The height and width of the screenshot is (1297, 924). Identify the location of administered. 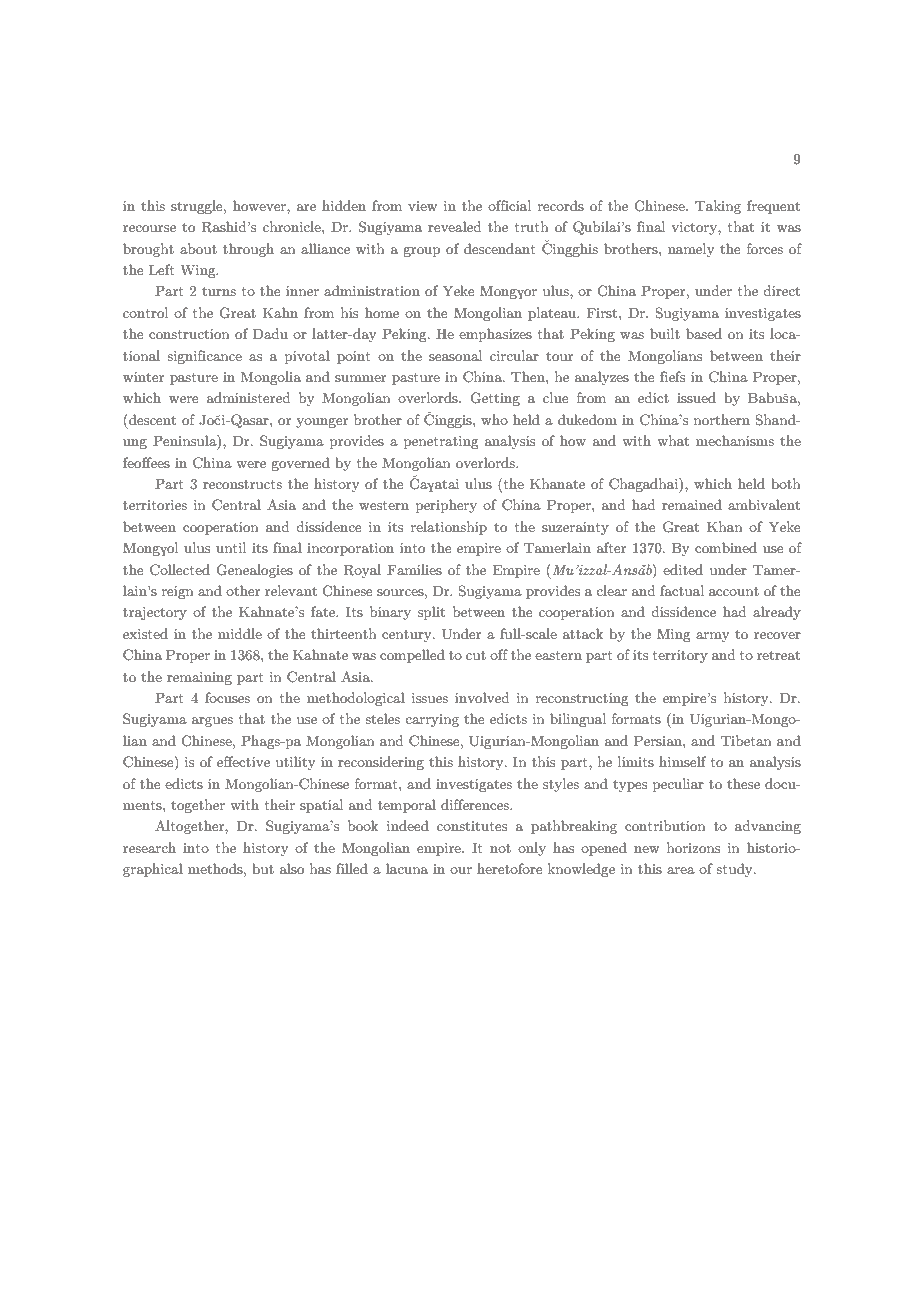
(248, 397).
